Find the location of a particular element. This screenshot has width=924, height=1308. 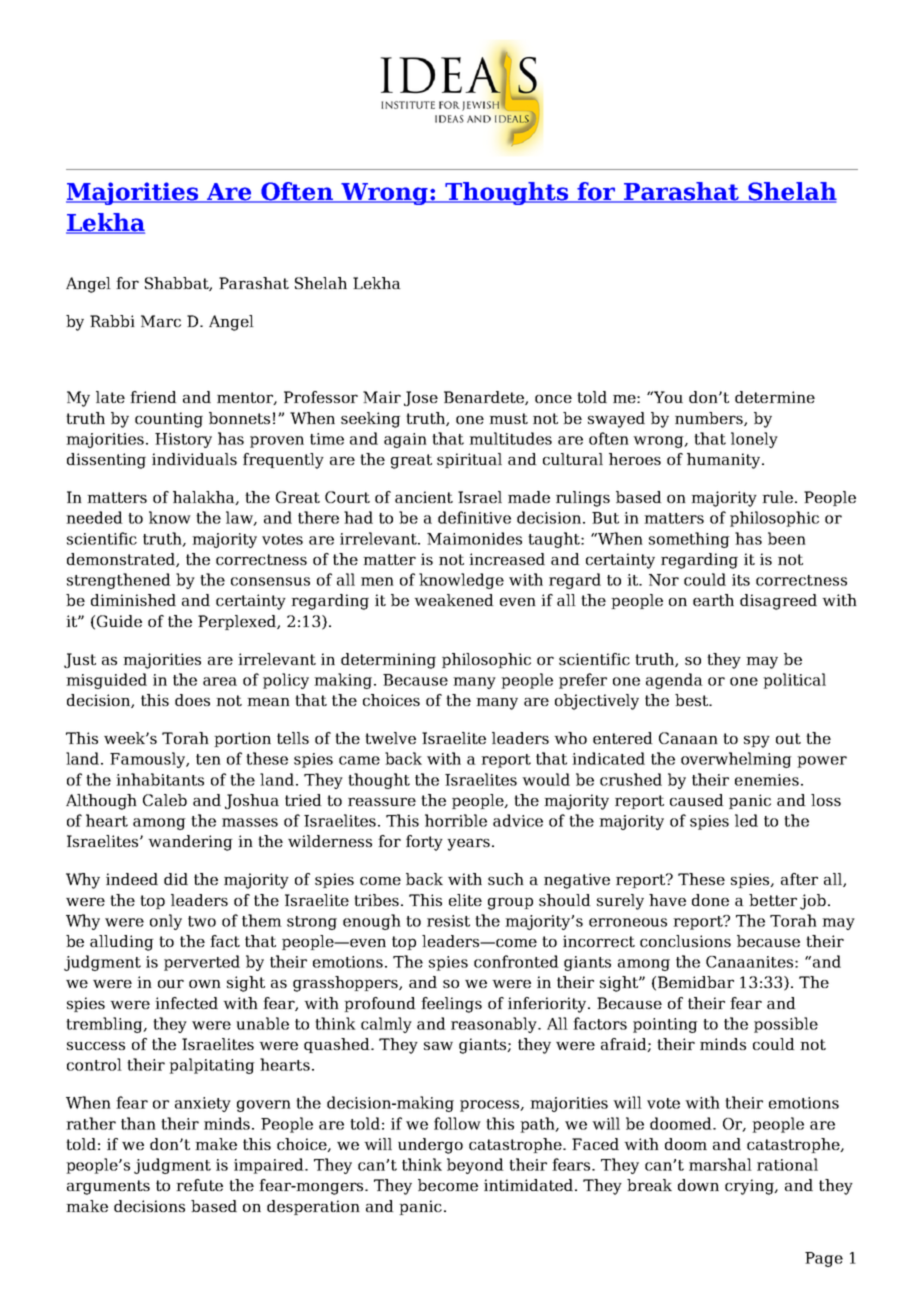

Jose is located at coordinates (421, 398).
